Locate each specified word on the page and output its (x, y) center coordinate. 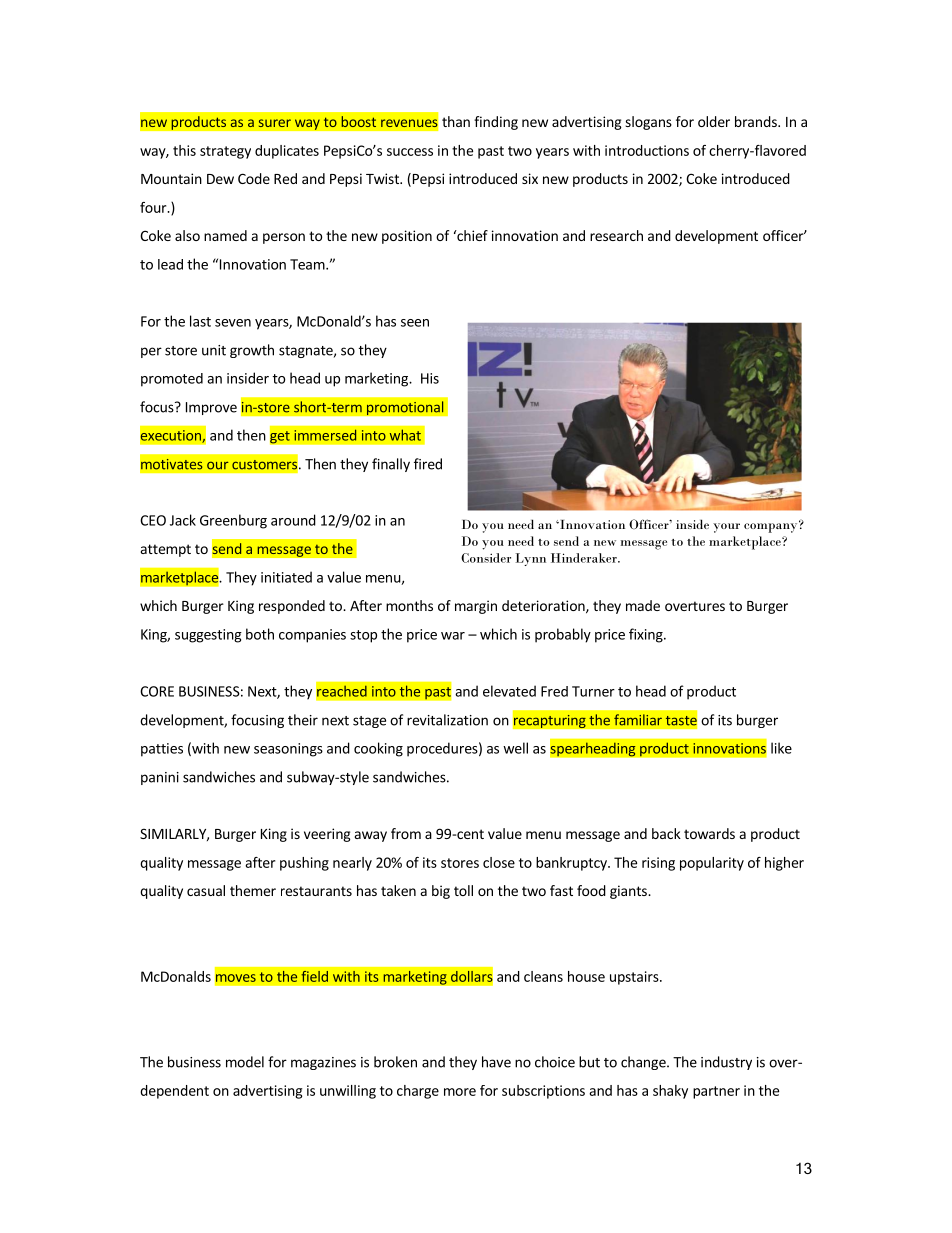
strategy (225, 152)
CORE (157, 691)
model (245, 1062)
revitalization (447, 720)
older (714, 121)
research (616, 235)
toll (463, 890)
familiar (638, 720)
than (456, 121)
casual (206, 890)
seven (233, 323)
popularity (712, 864)
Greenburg (233, 521)
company (772, 527)
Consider (486, 558)
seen (415, 323)
